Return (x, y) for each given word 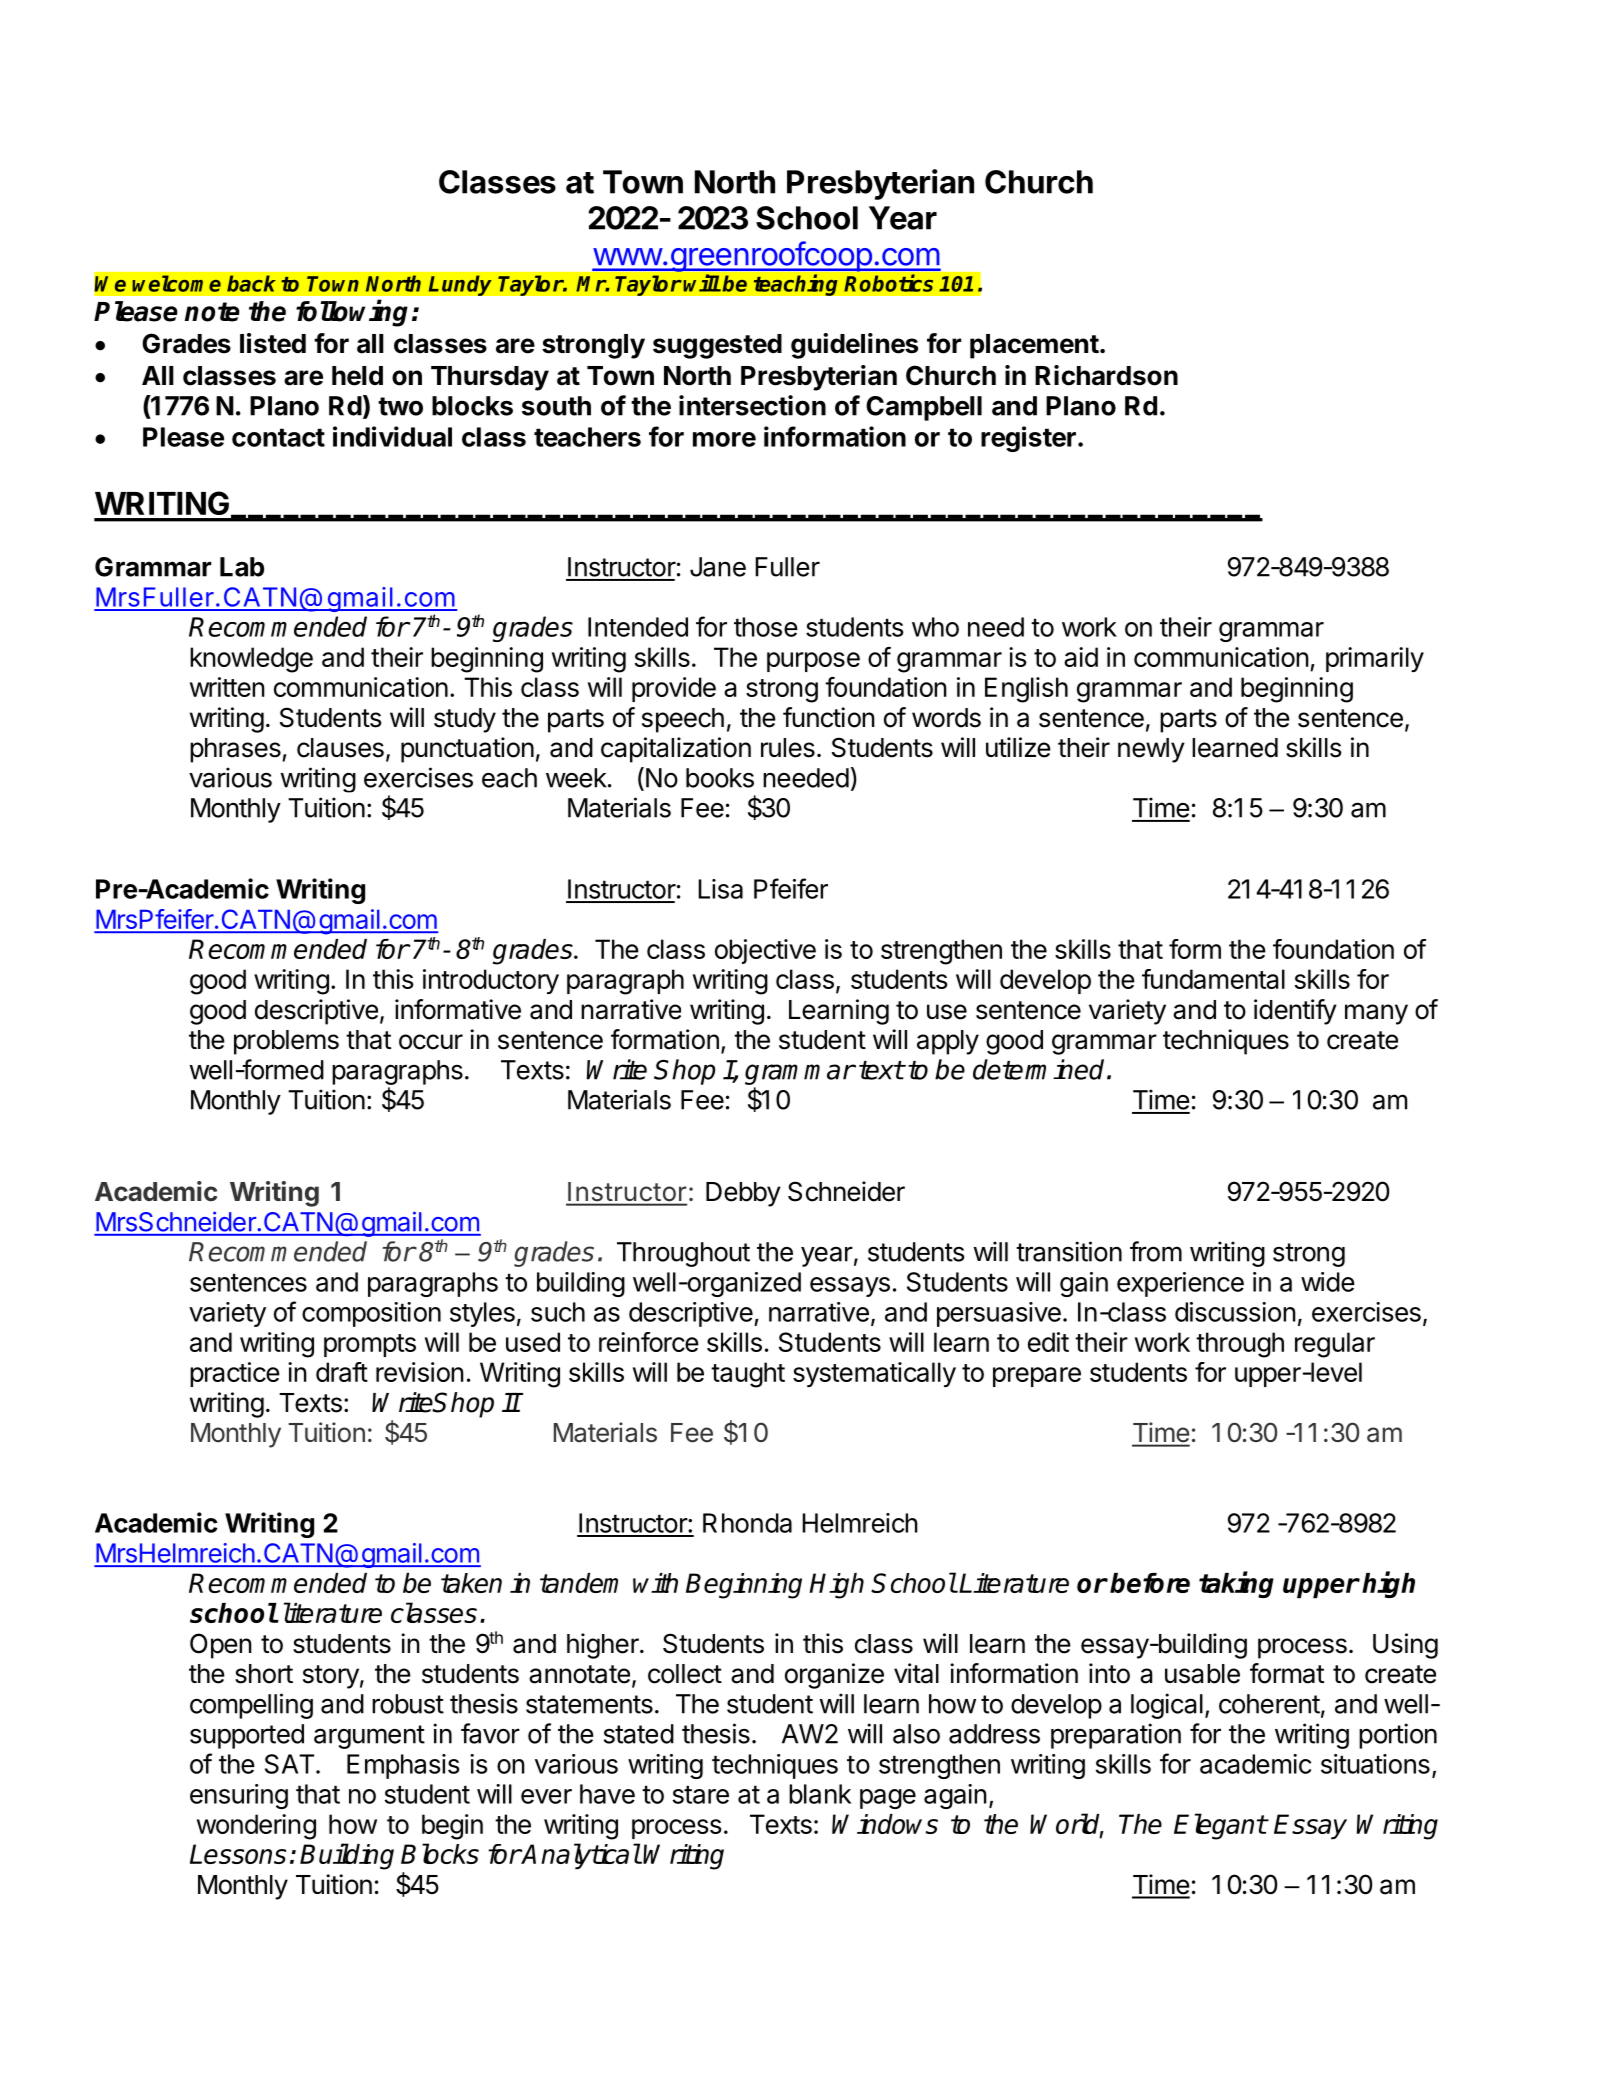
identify (1295, 1012)
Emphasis (403, 1766)
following (352, 313)
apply (948, 1042)
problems (286, 1042)
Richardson (1106, 375)
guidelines (854, 346)
